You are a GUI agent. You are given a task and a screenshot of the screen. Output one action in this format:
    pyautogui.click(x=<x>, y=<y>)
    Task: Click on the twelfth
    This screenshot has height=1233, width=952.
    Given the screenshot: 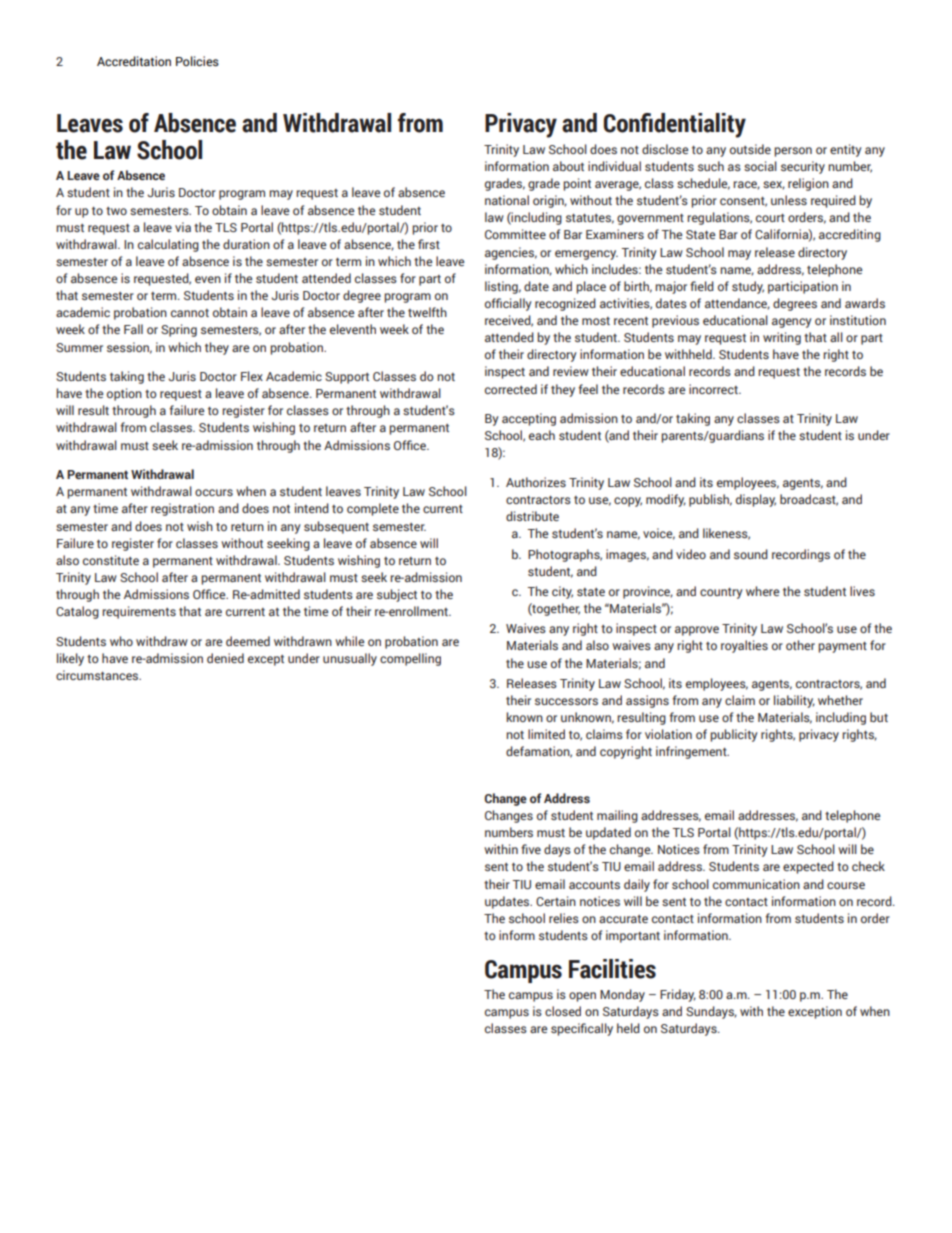 What is the action you would take?
    pyautogui.click(x=427, y=312)
